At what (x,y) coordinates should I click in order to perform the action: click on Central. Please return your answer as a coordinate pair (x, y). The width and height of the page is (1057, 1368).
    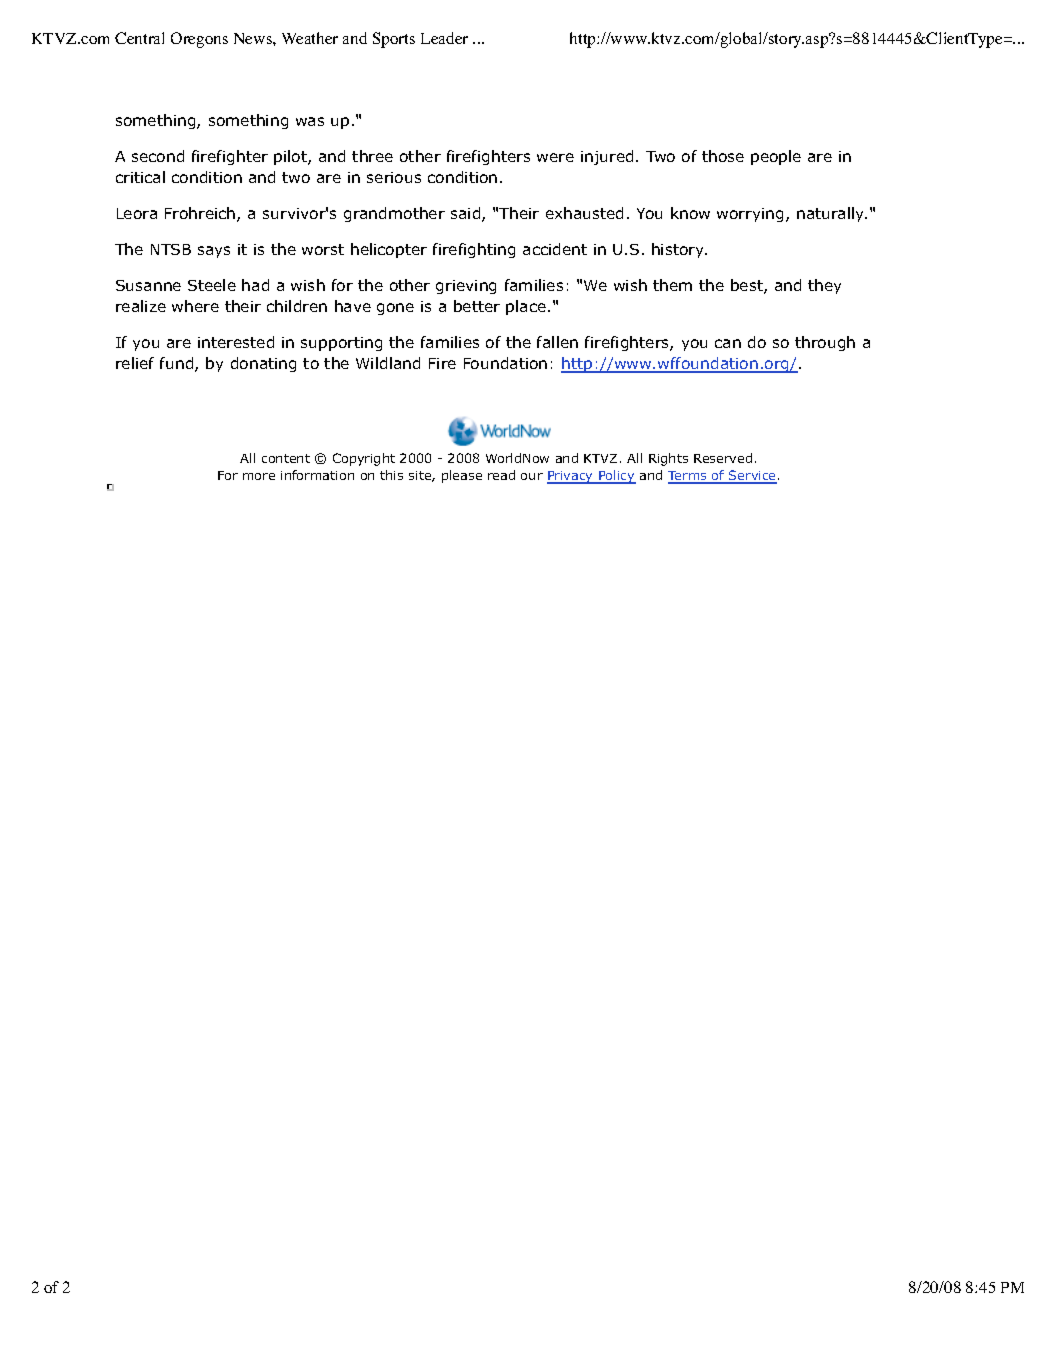
    Looking at the image, I should click on (139, 38).
